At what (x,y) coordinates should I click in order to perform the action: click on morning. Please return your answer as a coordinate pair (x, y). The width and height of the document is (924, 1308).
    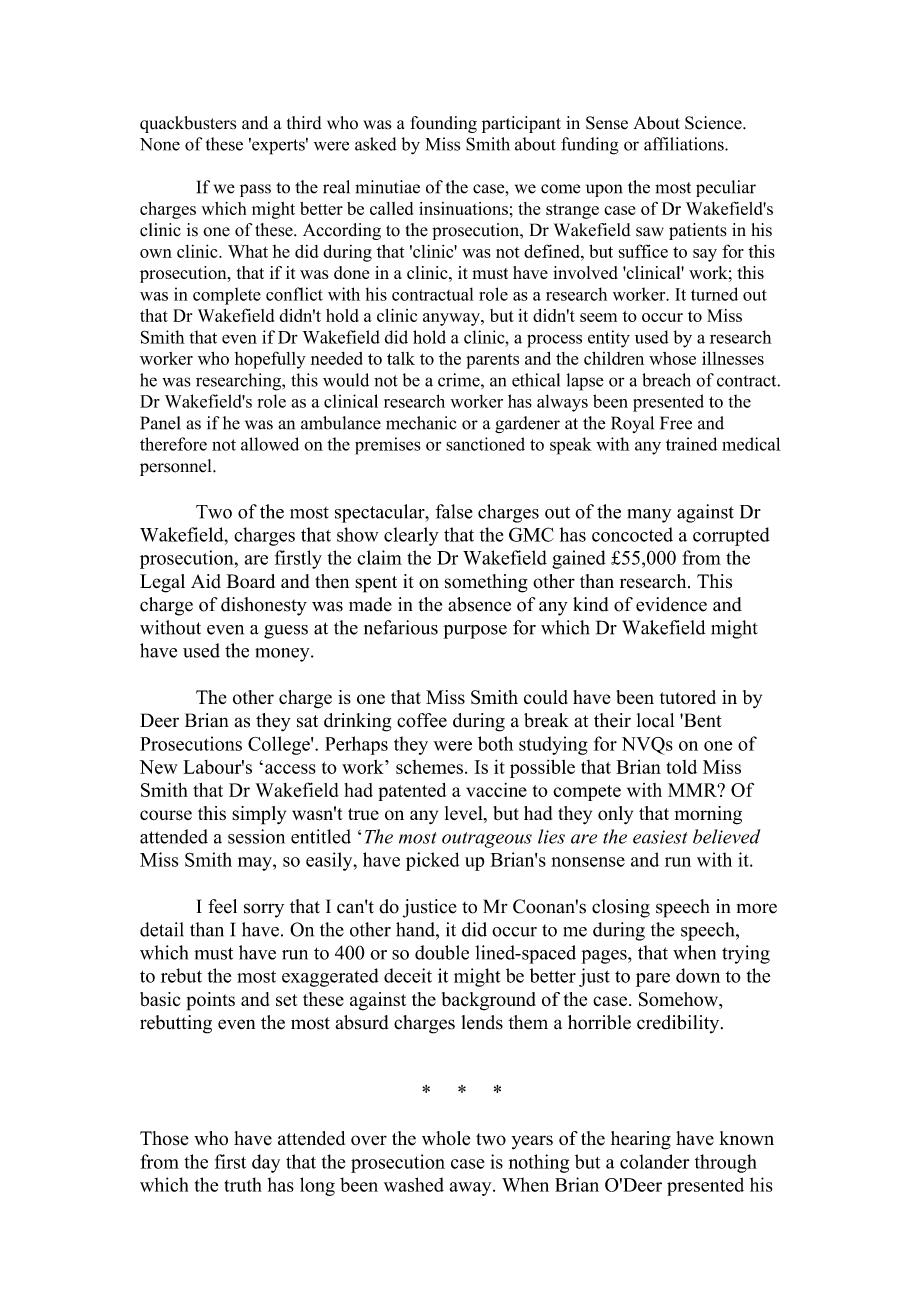
    Looking at the image, I should click on (708, 815).
